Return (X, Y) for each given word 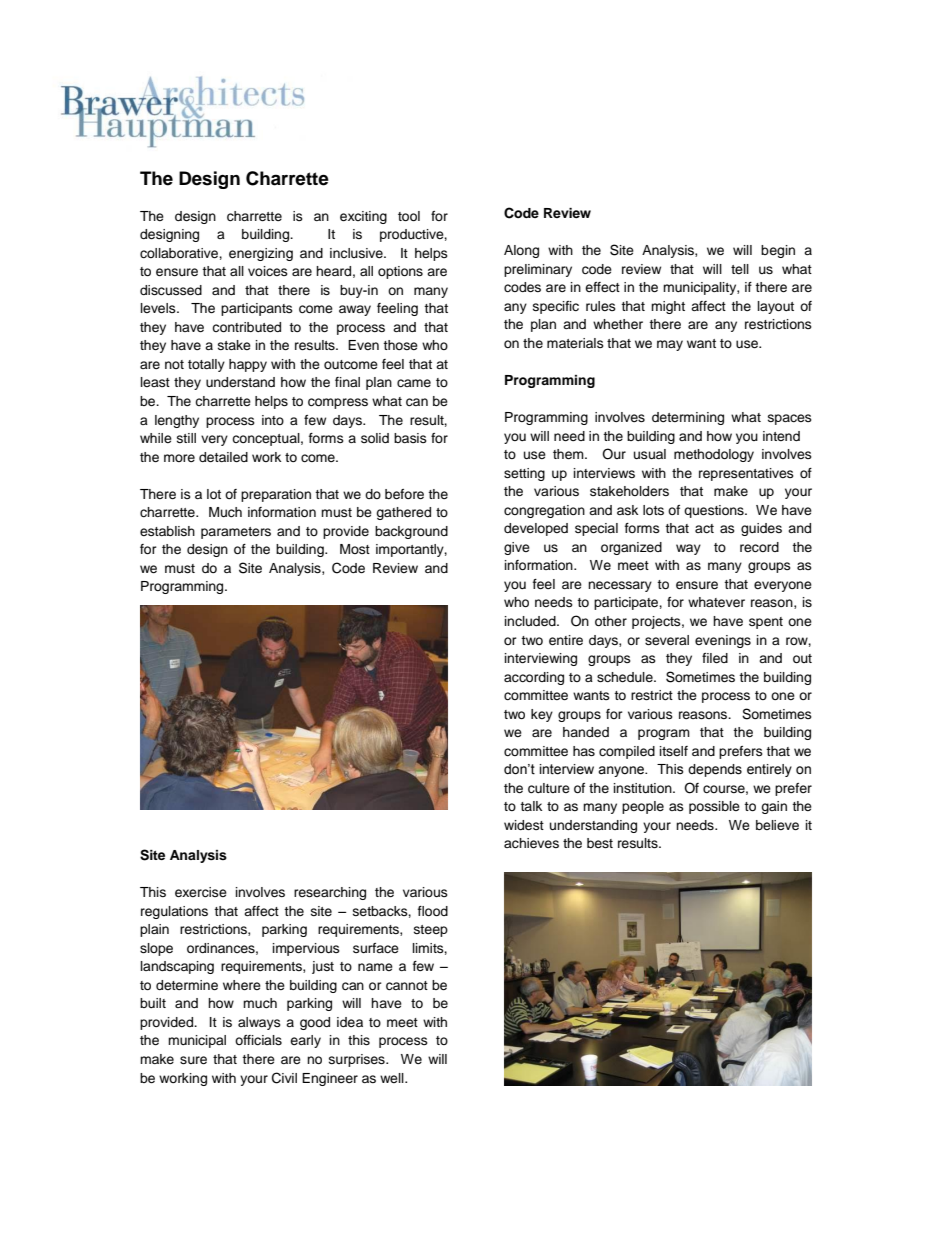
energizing (261, 254)
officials (258, 1040)
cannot (407, 986)
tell (740, 269)
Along (521, 251)
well (393, 1078)
